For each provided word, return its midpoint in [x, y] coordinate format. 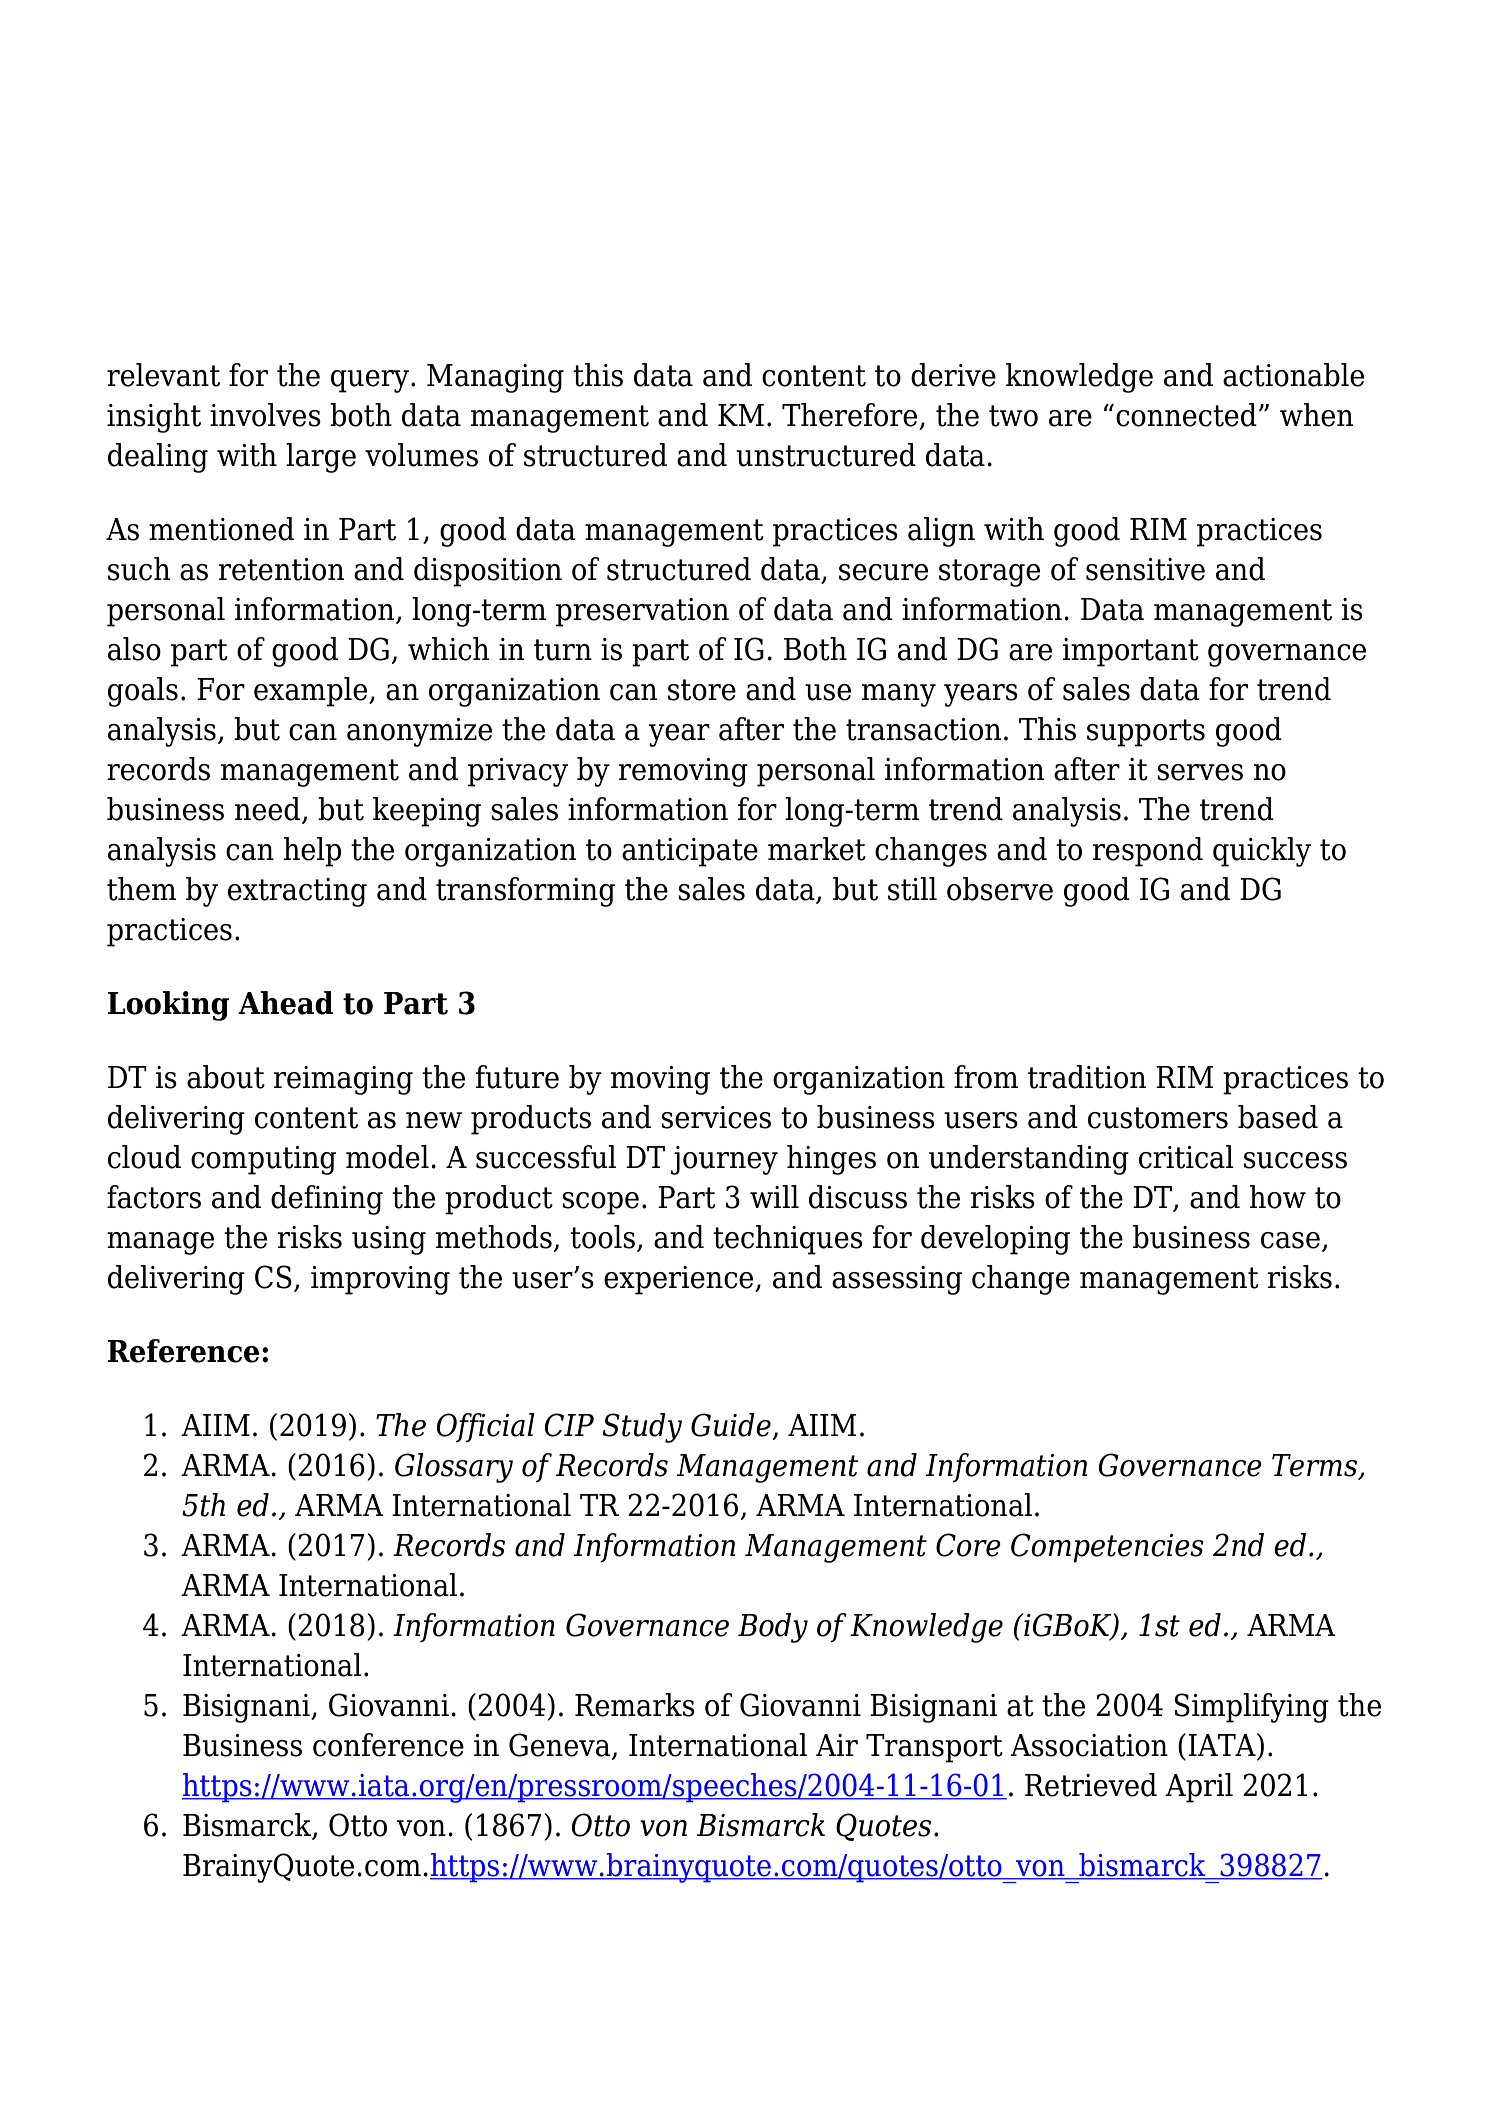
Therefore [851, 416]
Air [837, 1745]
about [226, 1077]
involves [265, 415]
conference [388, 1745]
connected [1186, 415]
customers [1158, 1118]
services [716, 1117]
